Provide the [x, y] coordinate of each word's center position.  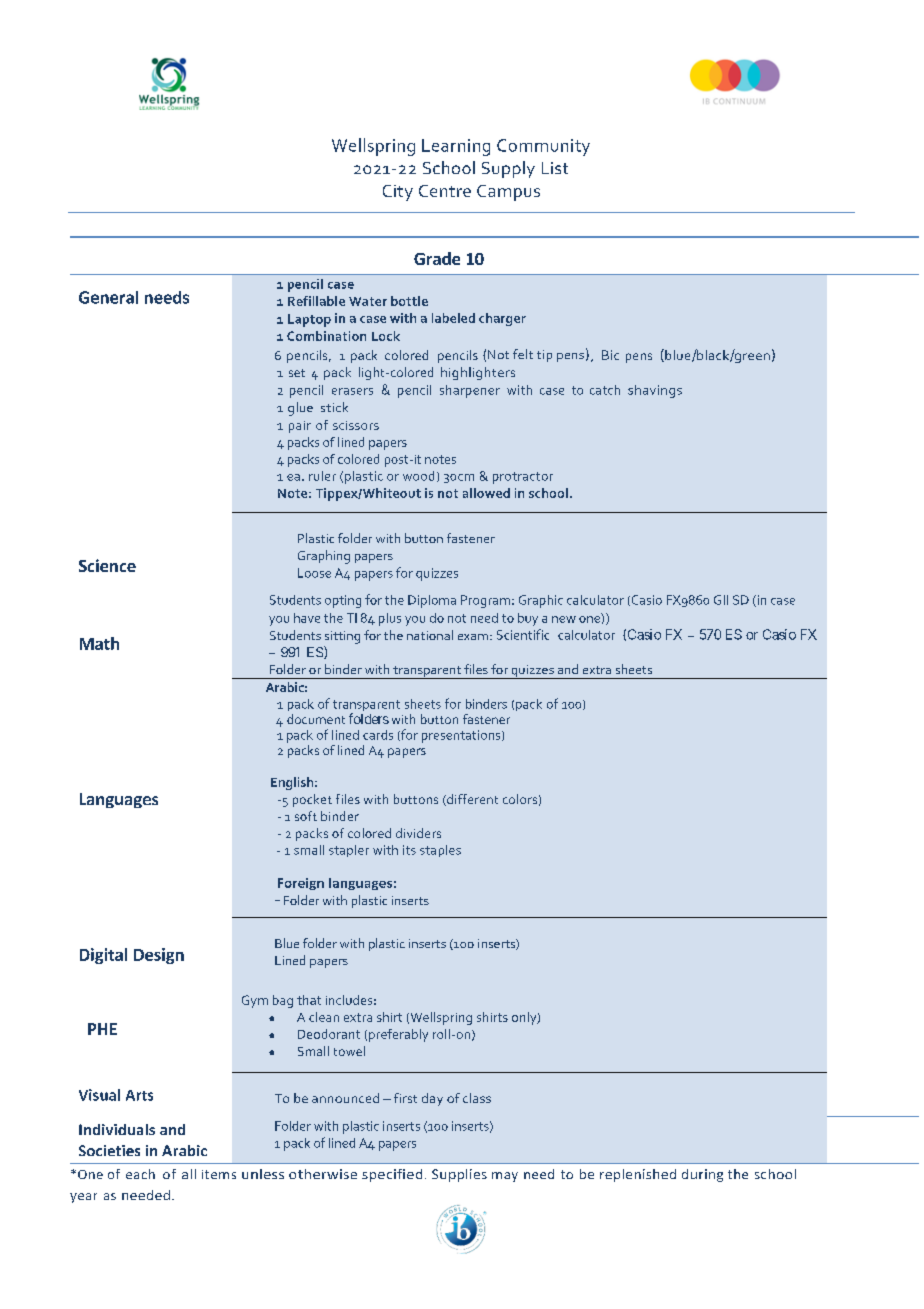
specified [392, 1175]
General [108, 297]
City [398, 193]
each [140, 1174]
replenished [638, 1175]
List [555, 168]
